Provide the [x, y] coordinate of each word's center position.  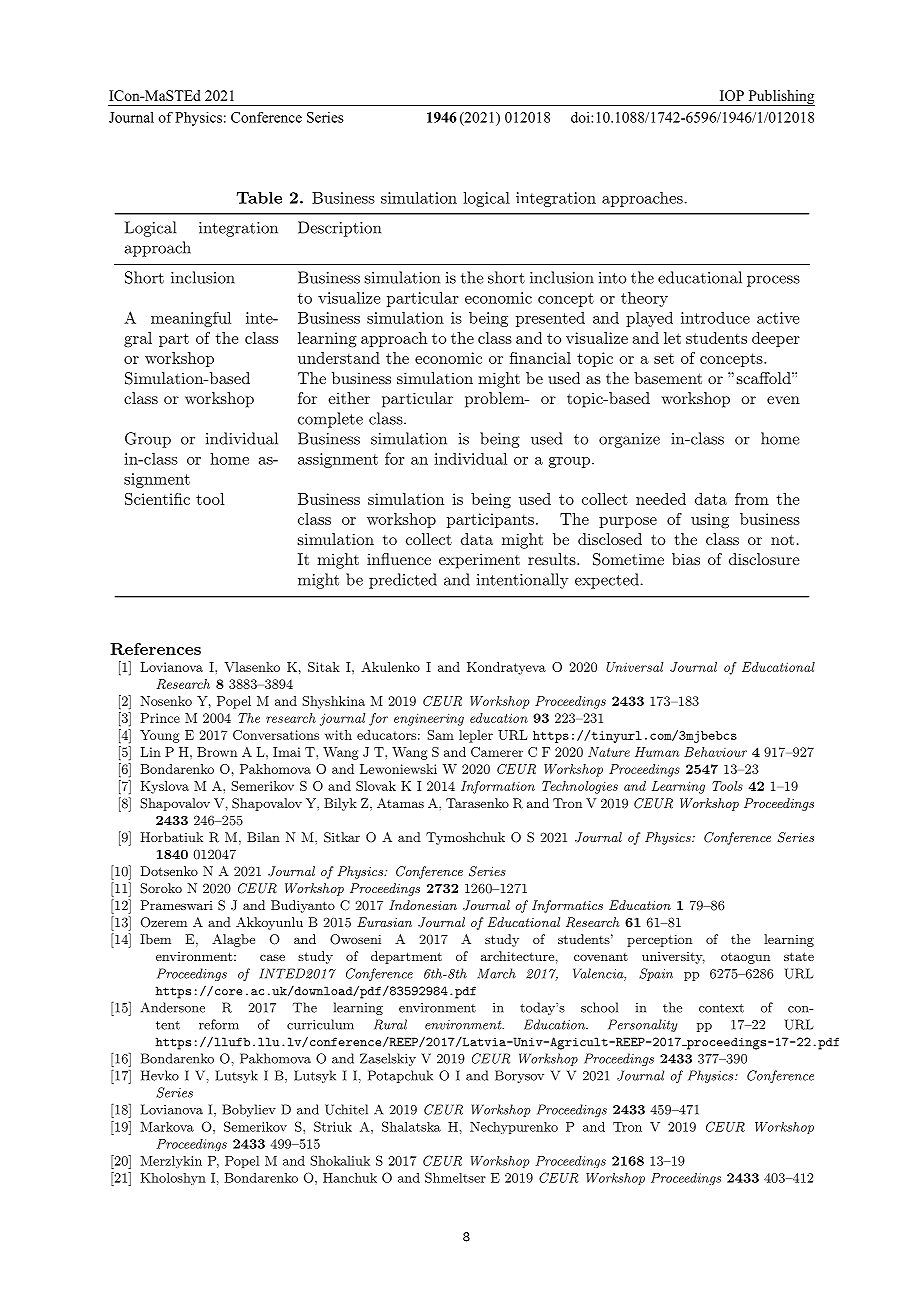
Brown [217, 752]
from [752, 499]
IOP [732, 95]
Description [339, 229]
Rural [390, 1024]
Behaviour [715, 752]
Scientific [157, 499]
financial [540, 358]
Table [259, 197]
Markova [167, 1127]
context [721, 1008]
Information [498, 787]
